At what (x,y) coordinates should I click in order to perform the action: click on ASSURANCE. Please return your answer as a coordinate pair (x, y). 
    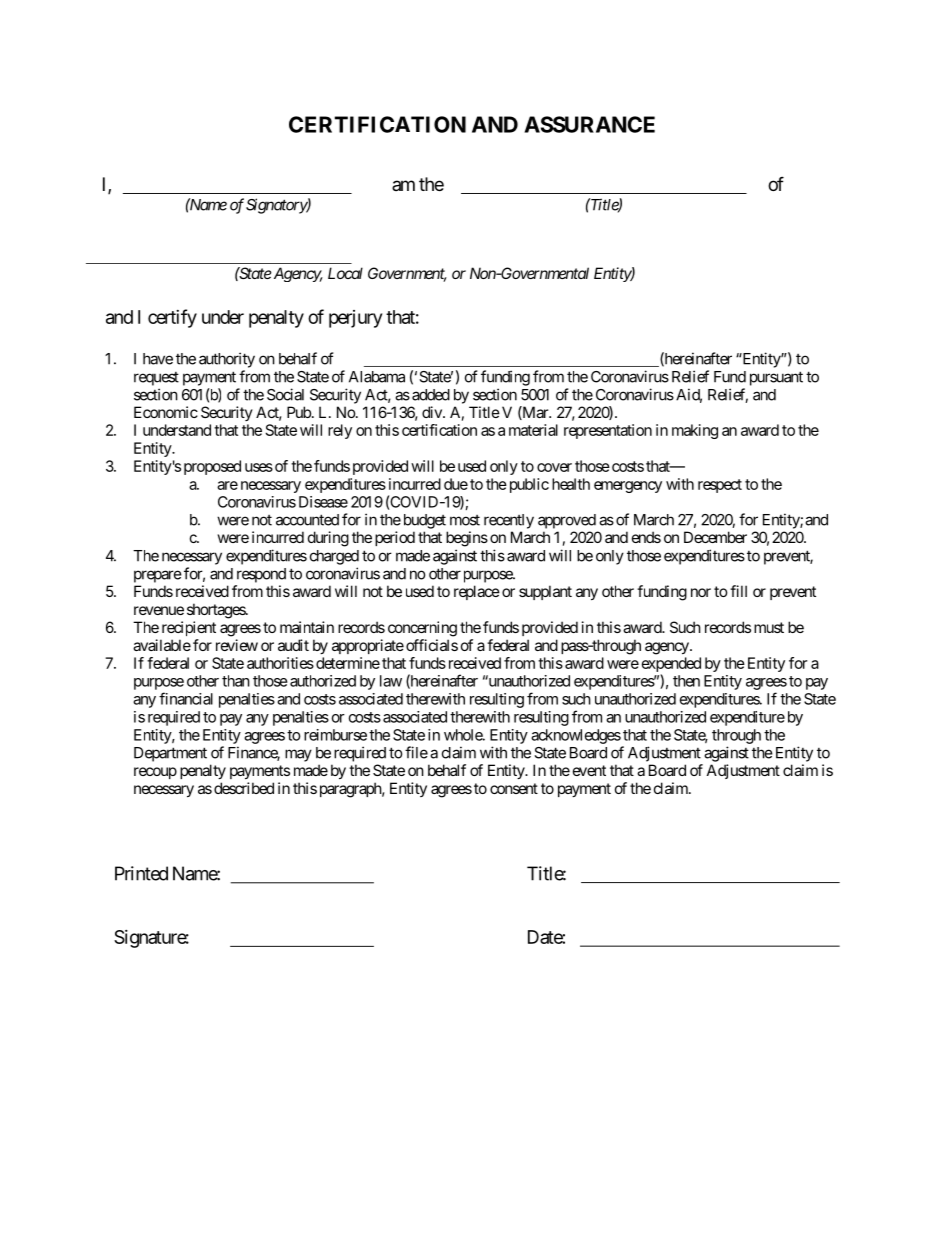
    Looking at the image, I should click on (589, 124).
